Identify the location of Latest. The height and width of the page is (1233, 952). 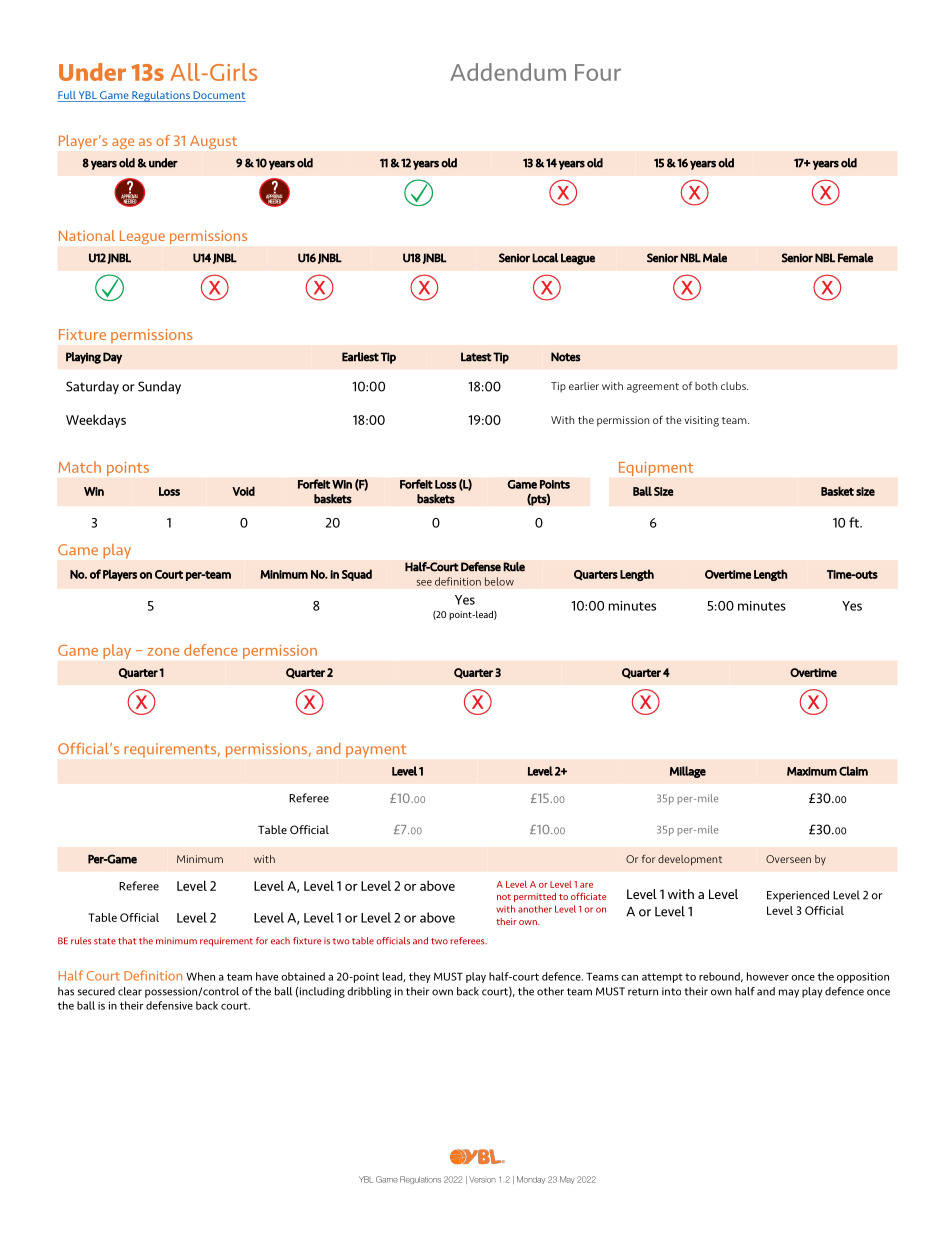
(476, 357).
